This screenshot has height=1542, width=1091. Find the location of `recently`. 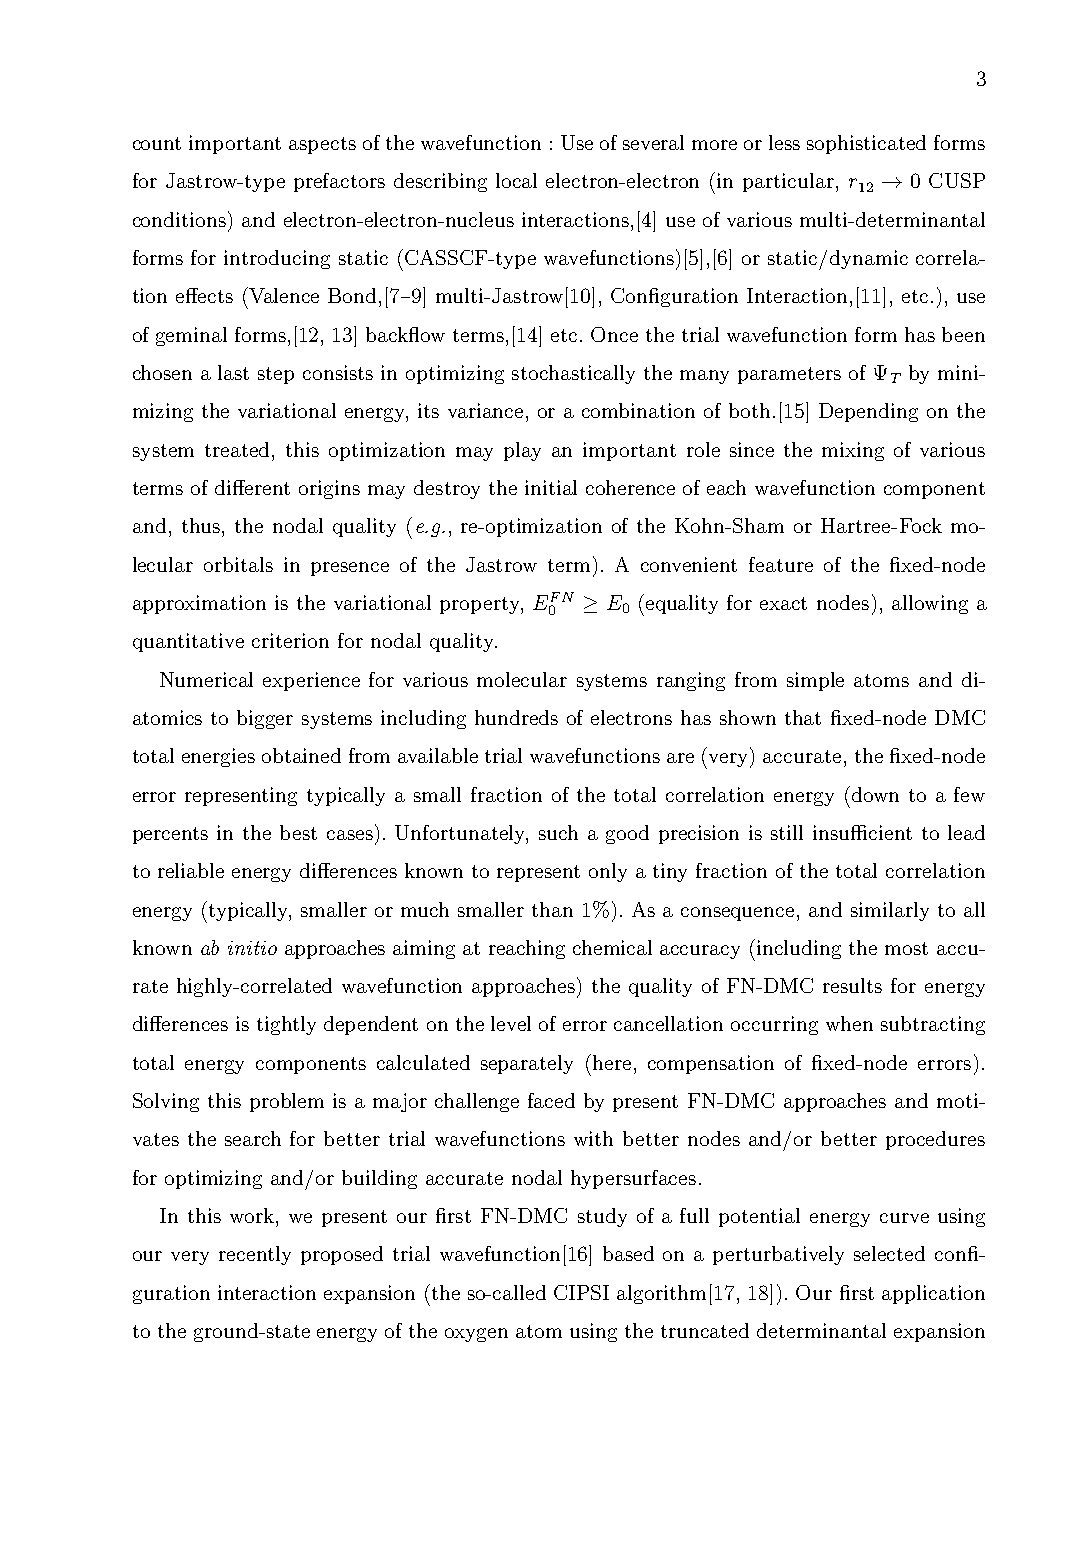

recently is located at coordinates (255, 1255).
